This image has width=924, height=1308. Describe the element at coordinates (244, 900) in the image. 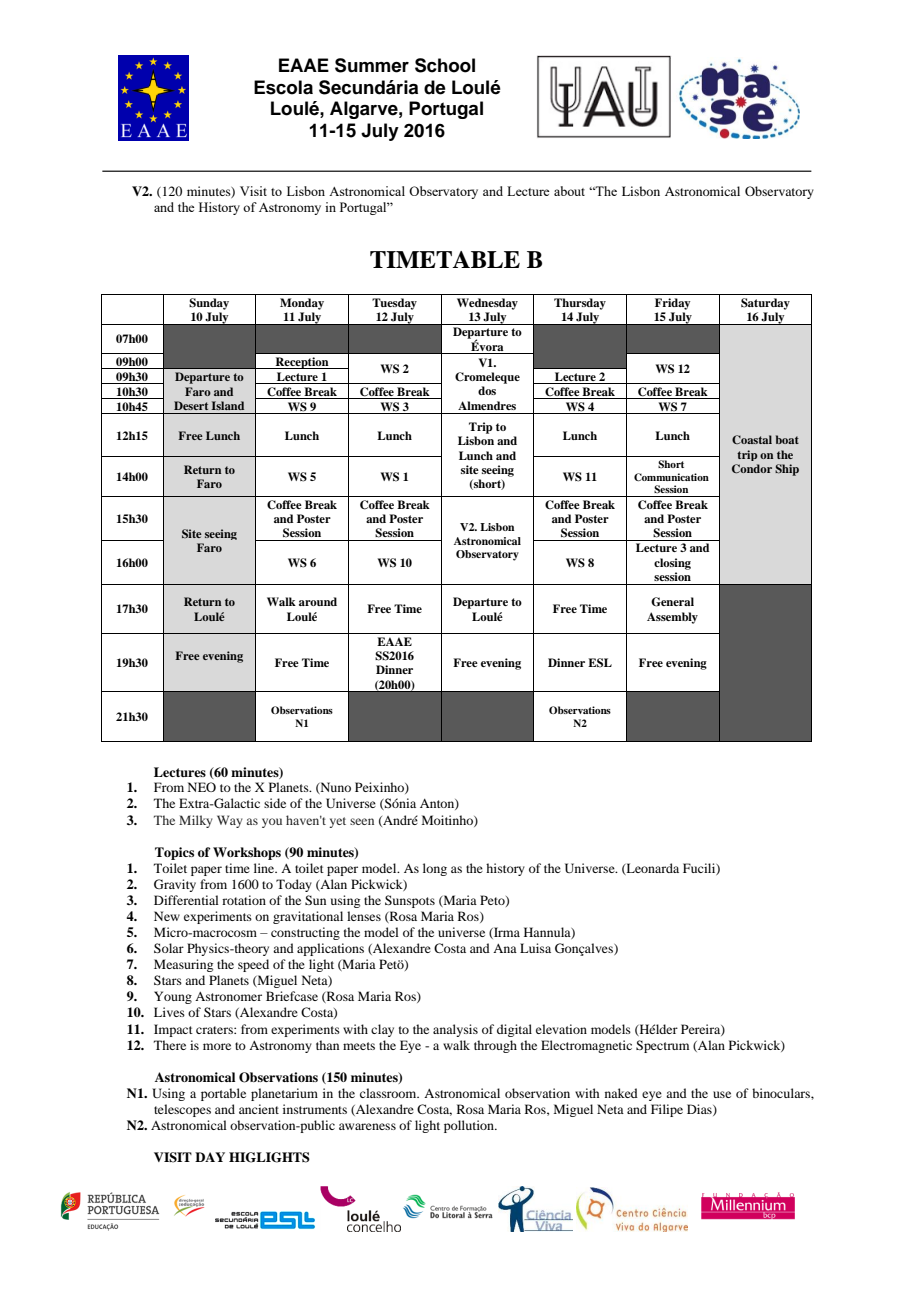

I see `rotation` at that location.
